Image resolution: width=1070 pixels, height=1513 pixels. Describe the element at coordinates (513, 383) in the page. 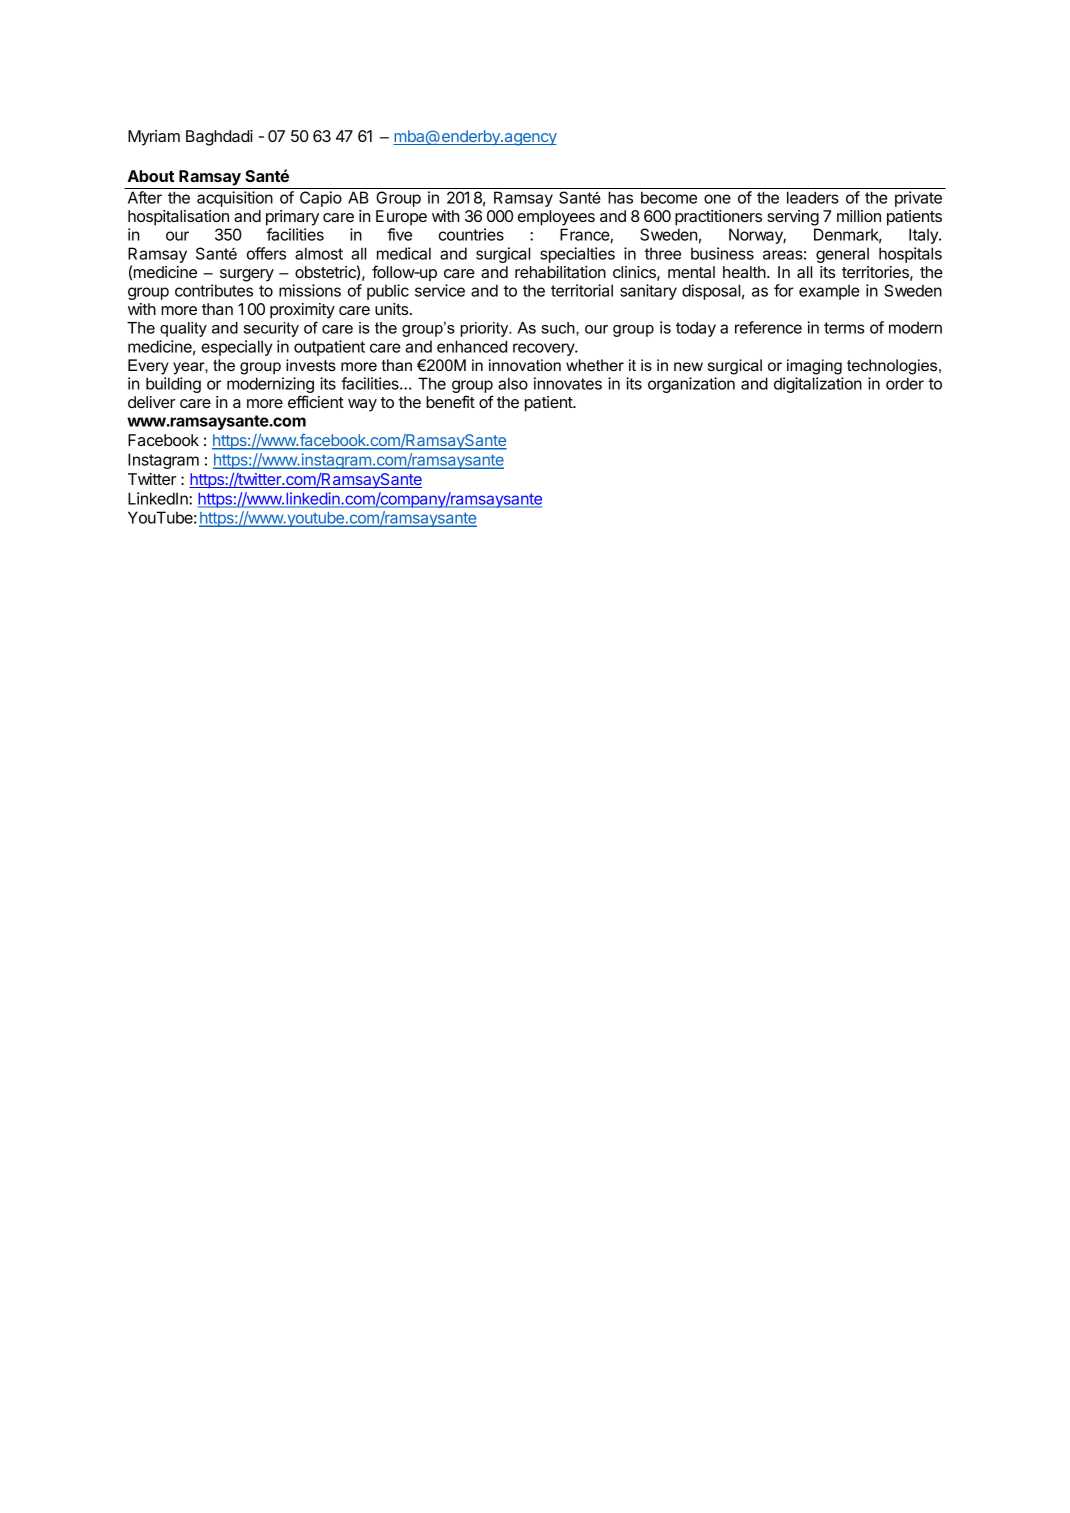

I see `also` at that location.
